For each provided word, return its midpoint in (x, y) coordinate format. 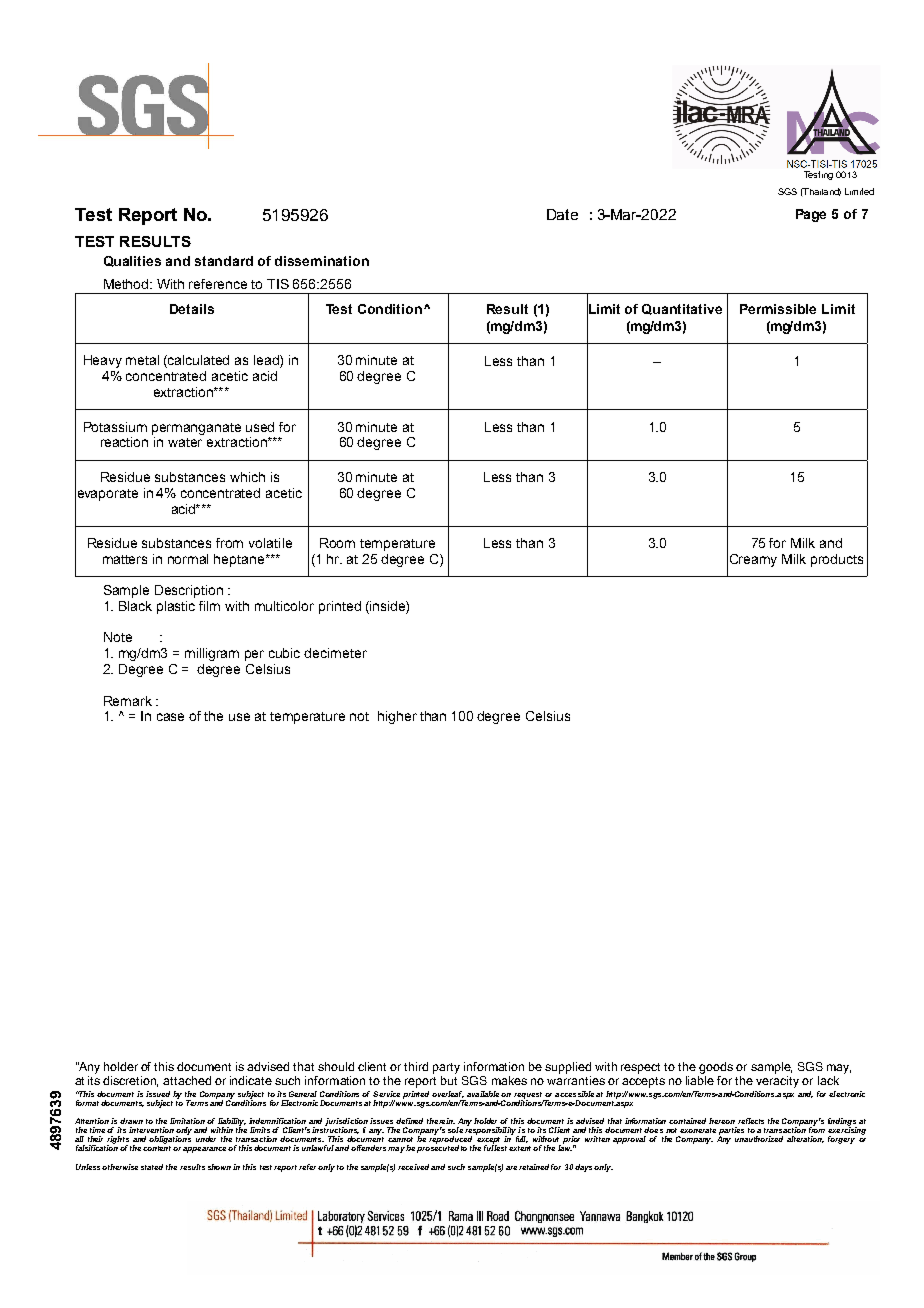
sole (455, 1130)
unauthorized (759, 1139)
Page (811, 215)
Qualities (132, 261)
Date (562, 214)
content (158, 1148)
